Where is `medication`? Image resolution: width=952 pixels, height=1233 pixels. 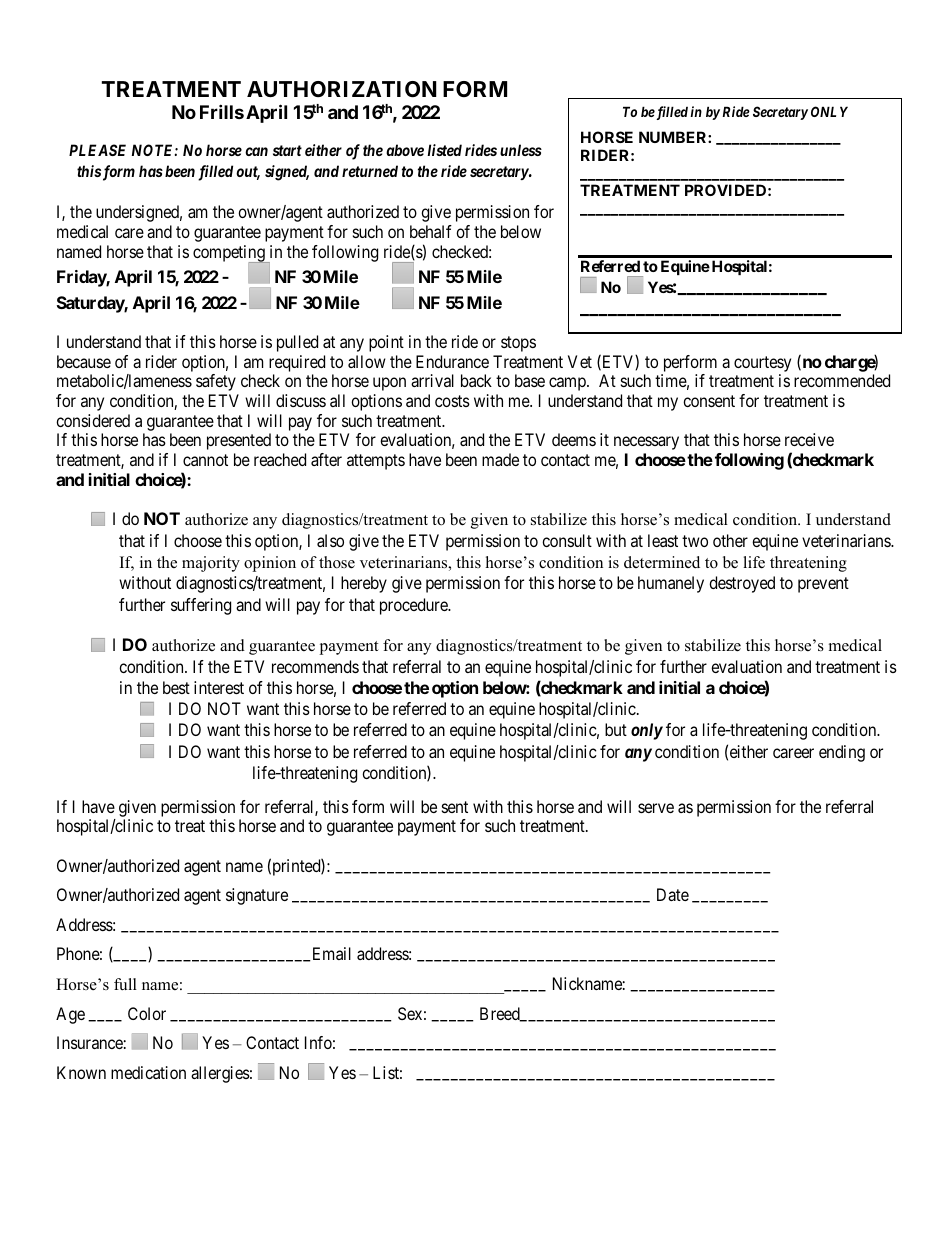 medication is located at coordinates (148, 1072).
